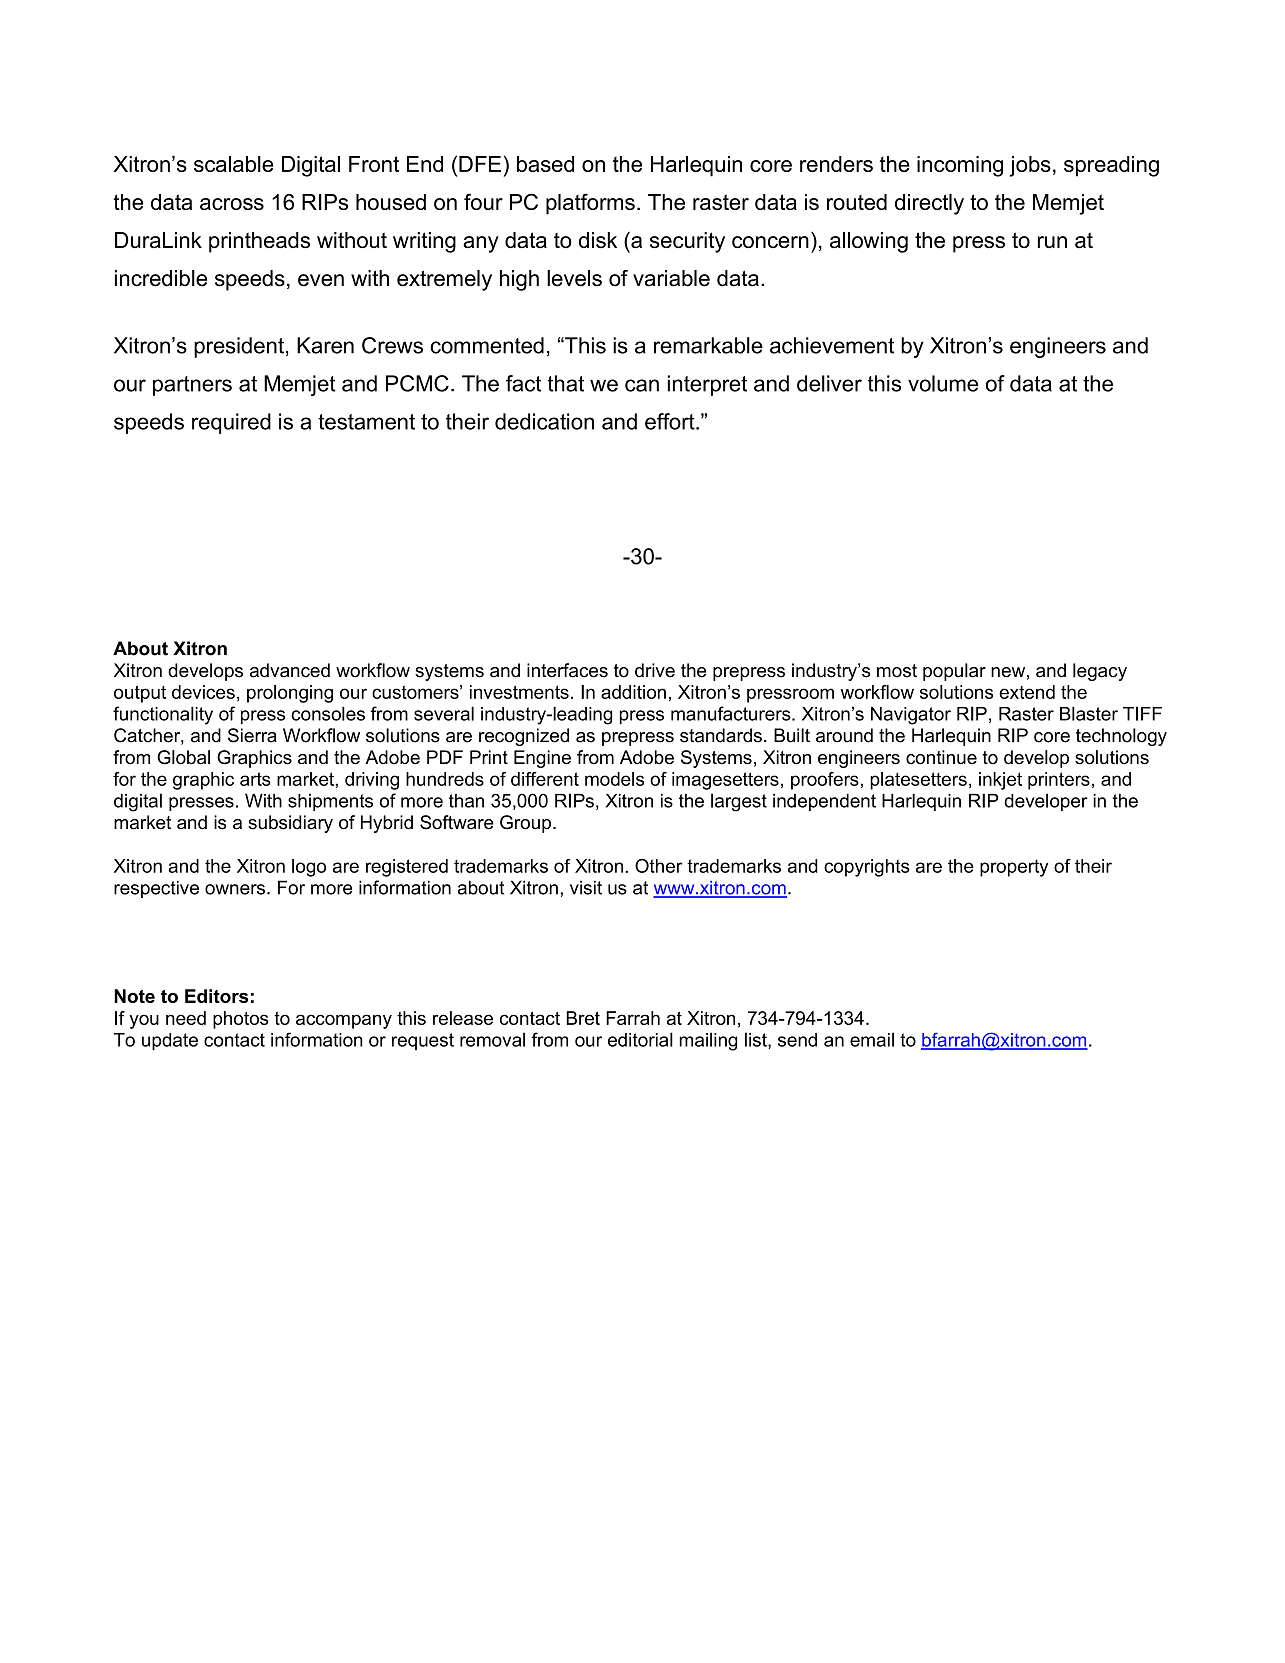  I want to click on subsidiary, so click(290, 824).
